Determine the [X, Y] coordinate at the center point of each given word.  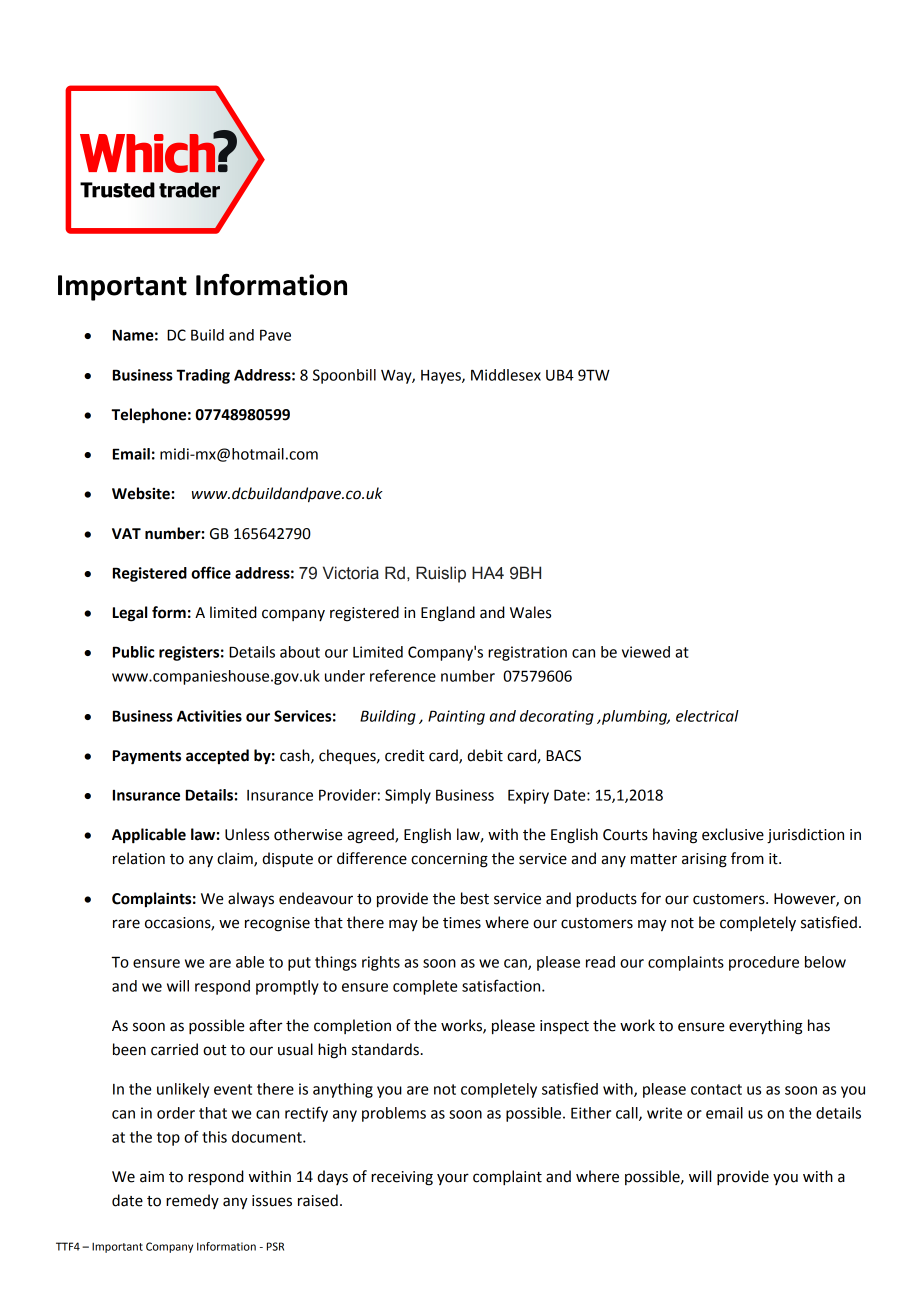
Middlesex [506, 375]
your [453, 1179]
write [664, 1113]
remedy [192, 1201]
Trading [203, 376]
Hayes [442, 377]
